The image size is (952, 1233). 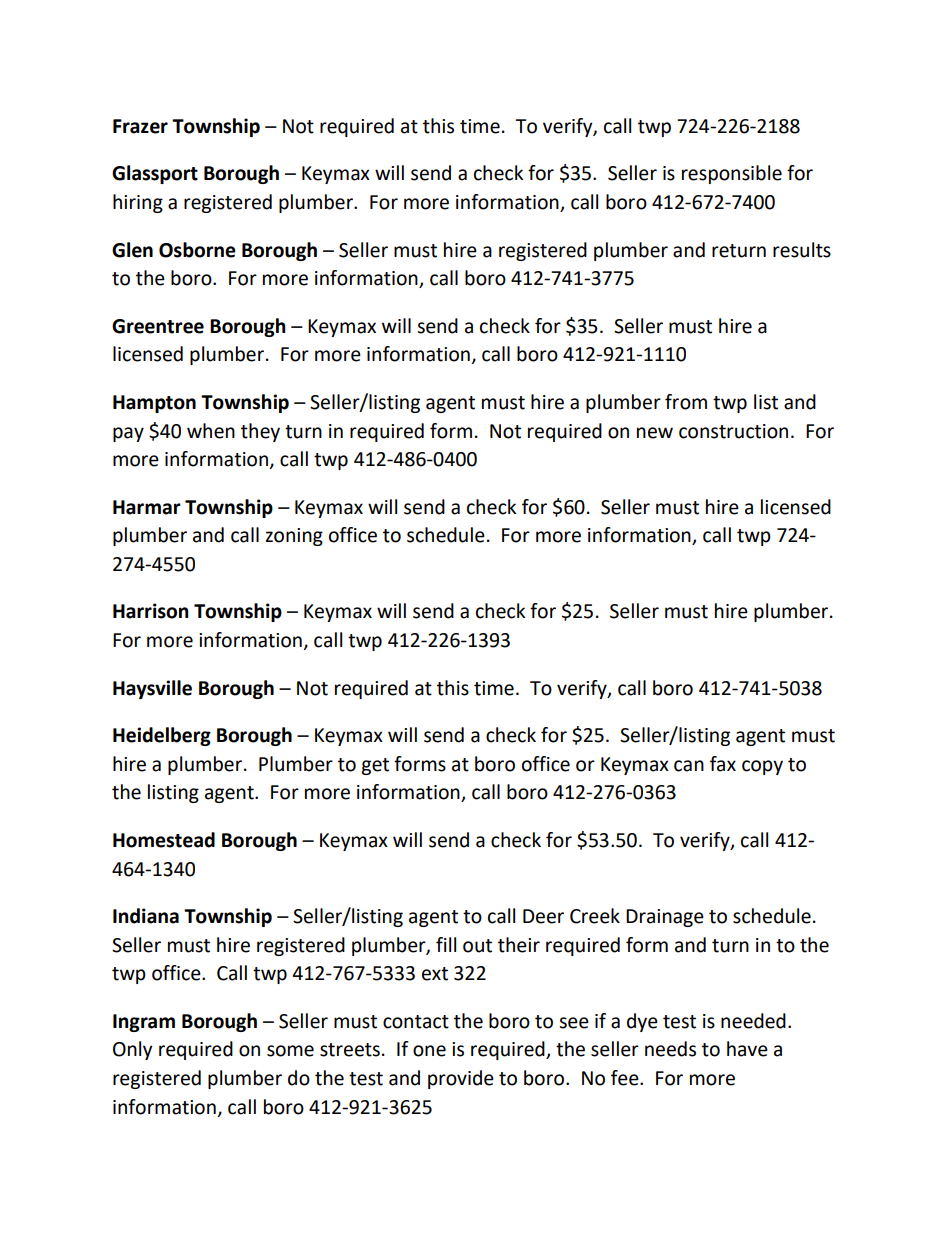 I want to click on results, so click(x=802, y=250).
